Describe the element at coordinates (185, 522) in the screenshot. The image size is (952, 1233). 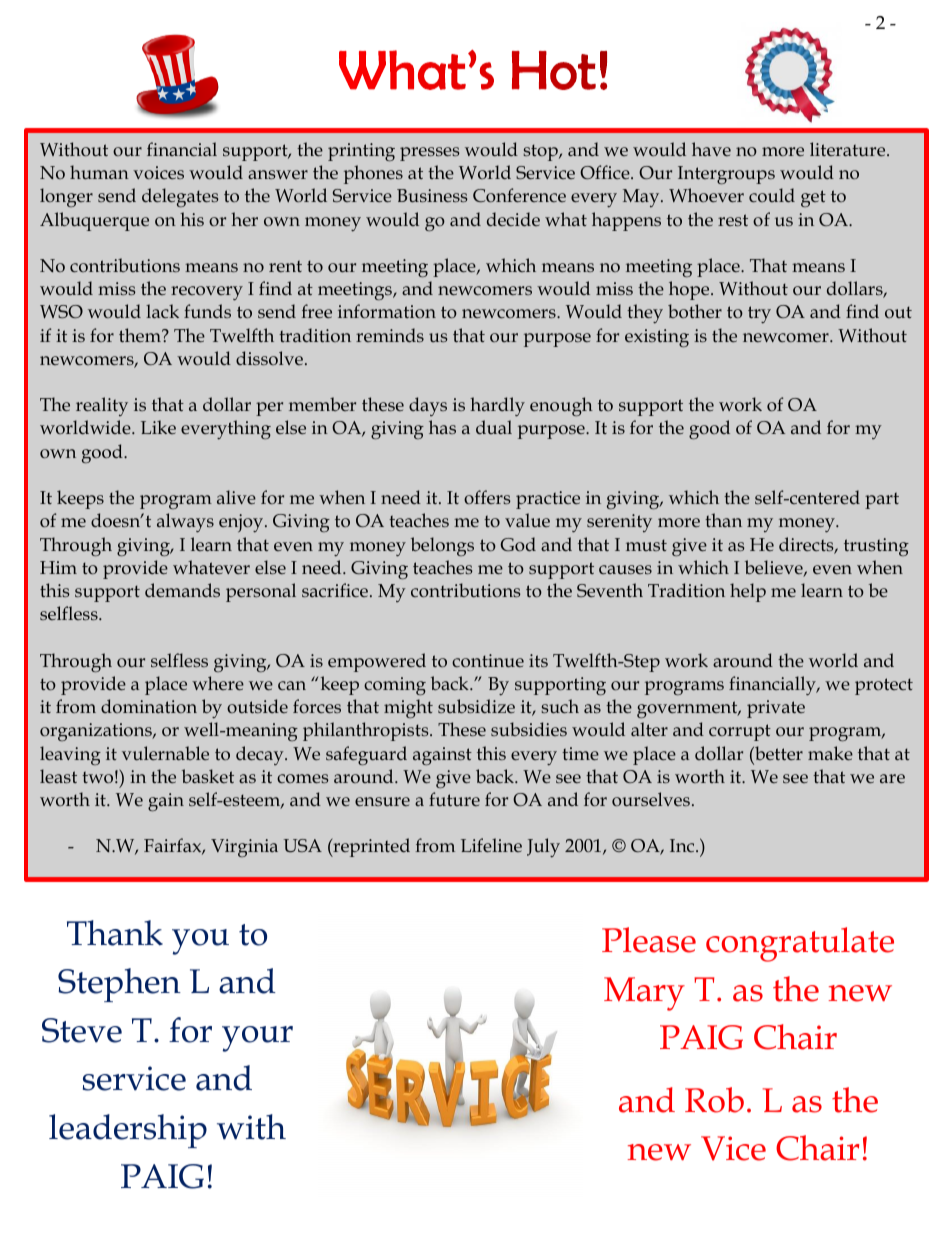
I see `always` at that location.
